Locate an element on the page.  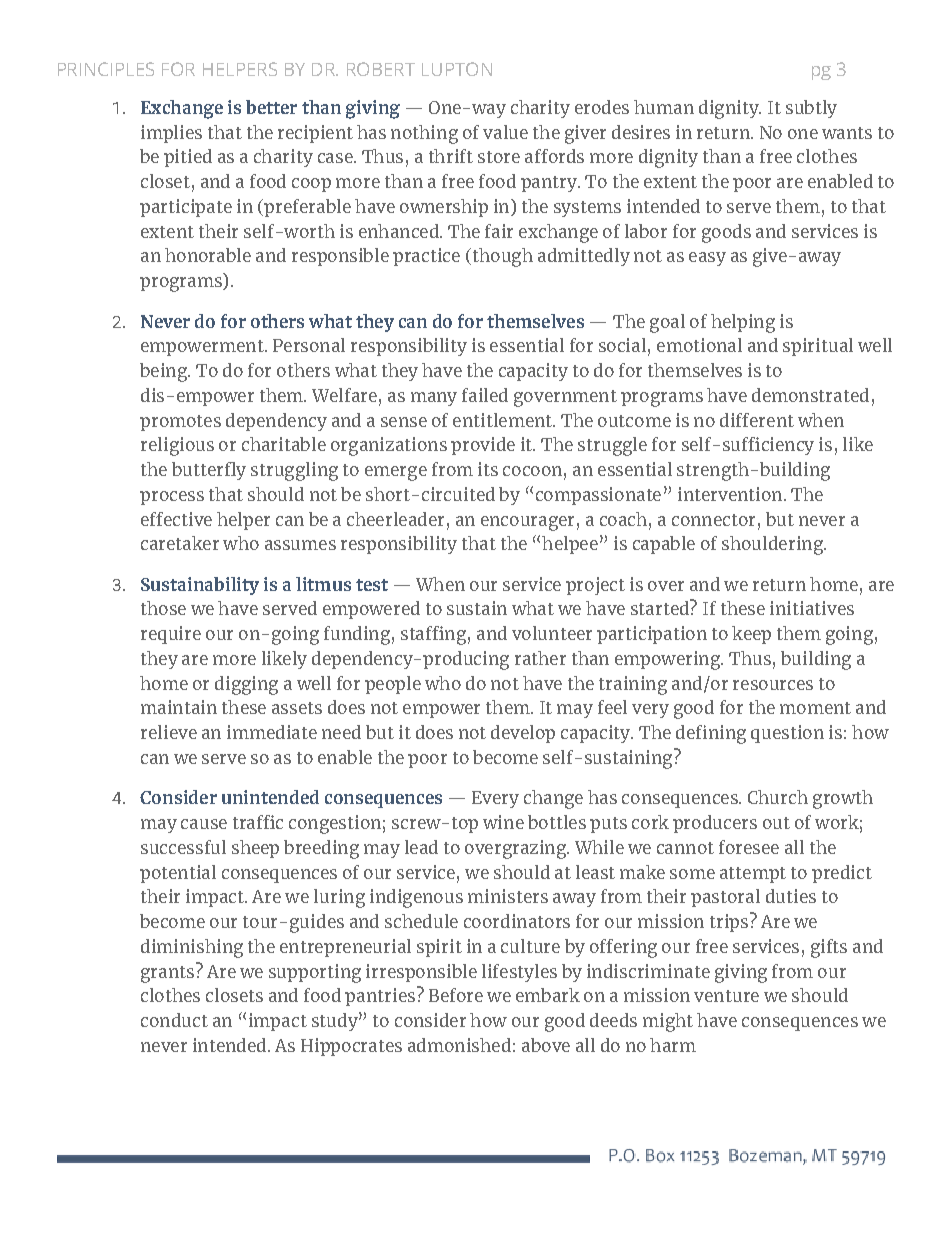
conduct is located at coordinates (174, 1020).
